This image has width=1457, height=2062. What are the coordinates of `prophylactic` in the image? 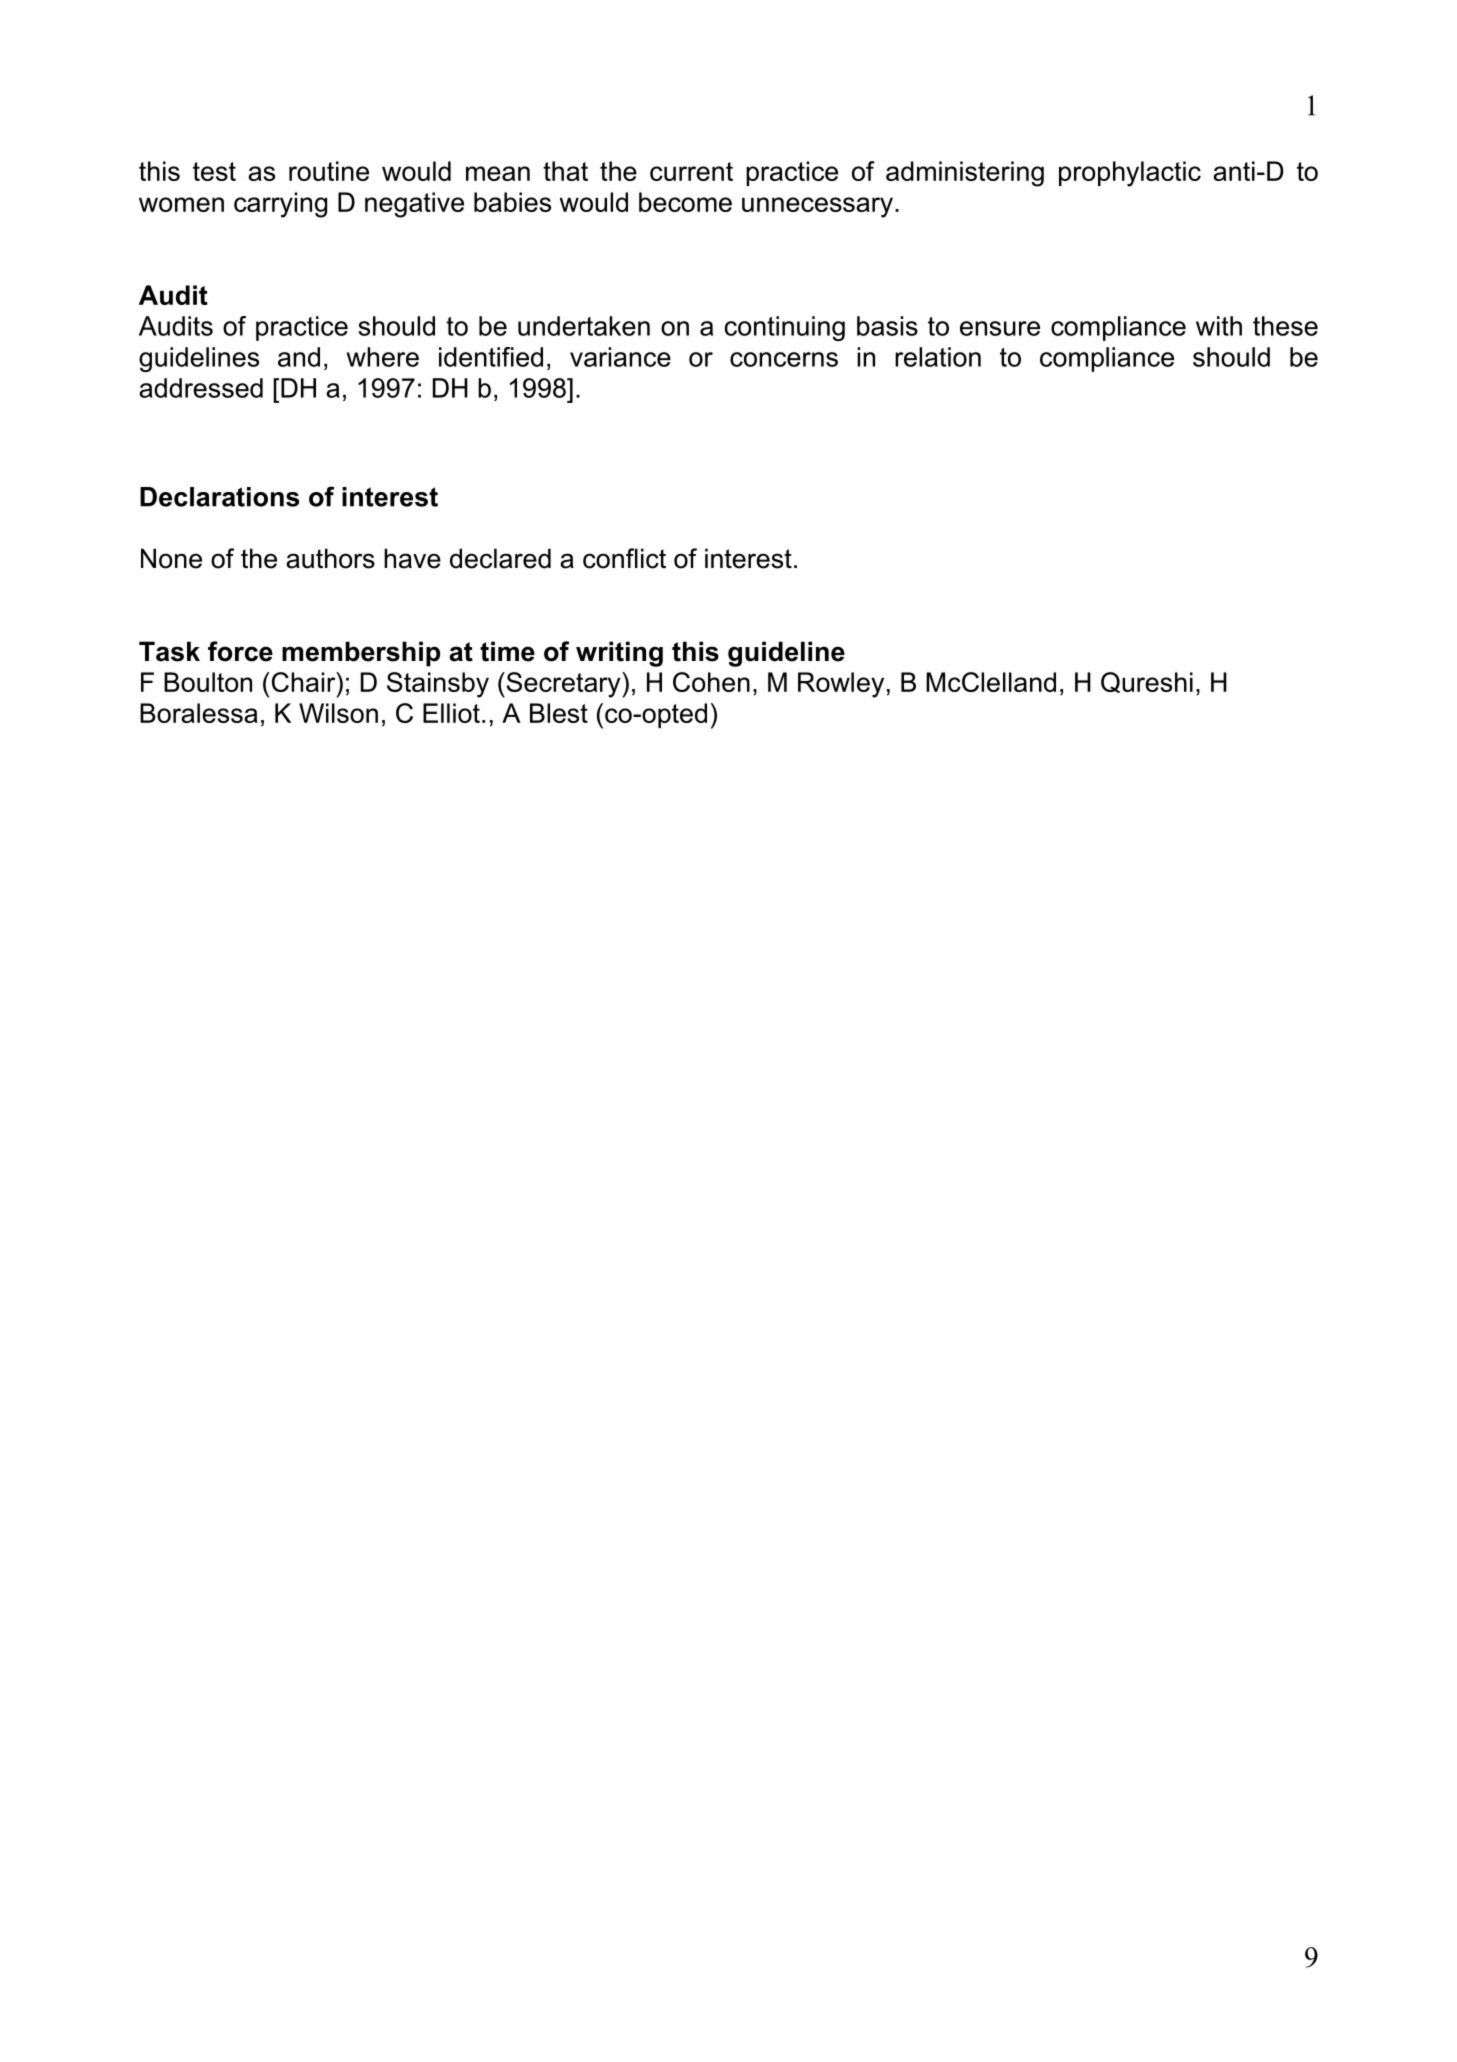 It's located at (1130, 174).
